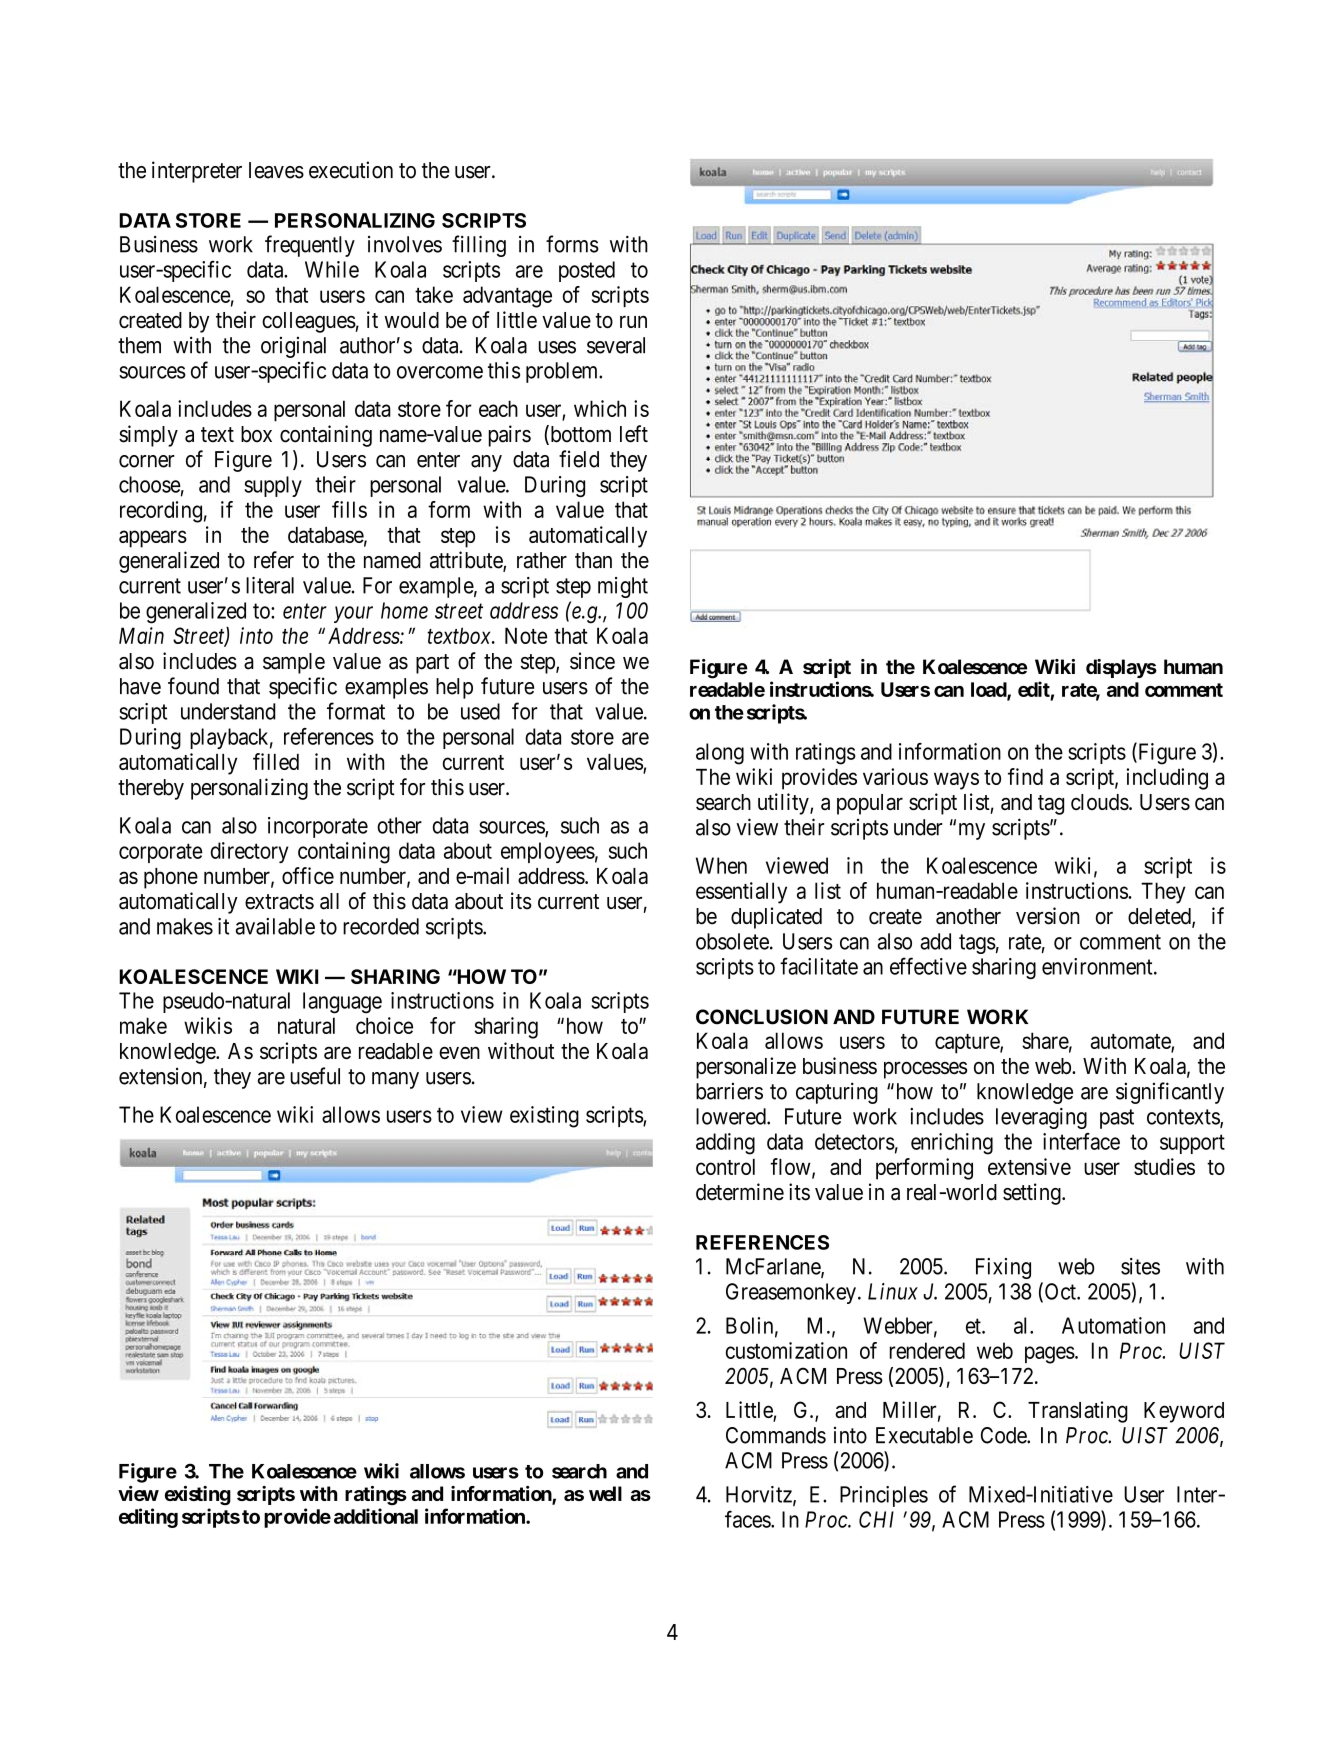 This screenshot has height=1737, width=1343. What do you see at coordinates (1004, 1435) in the screenshot?
I see `Code` at bounding box center [1004, 1435].
